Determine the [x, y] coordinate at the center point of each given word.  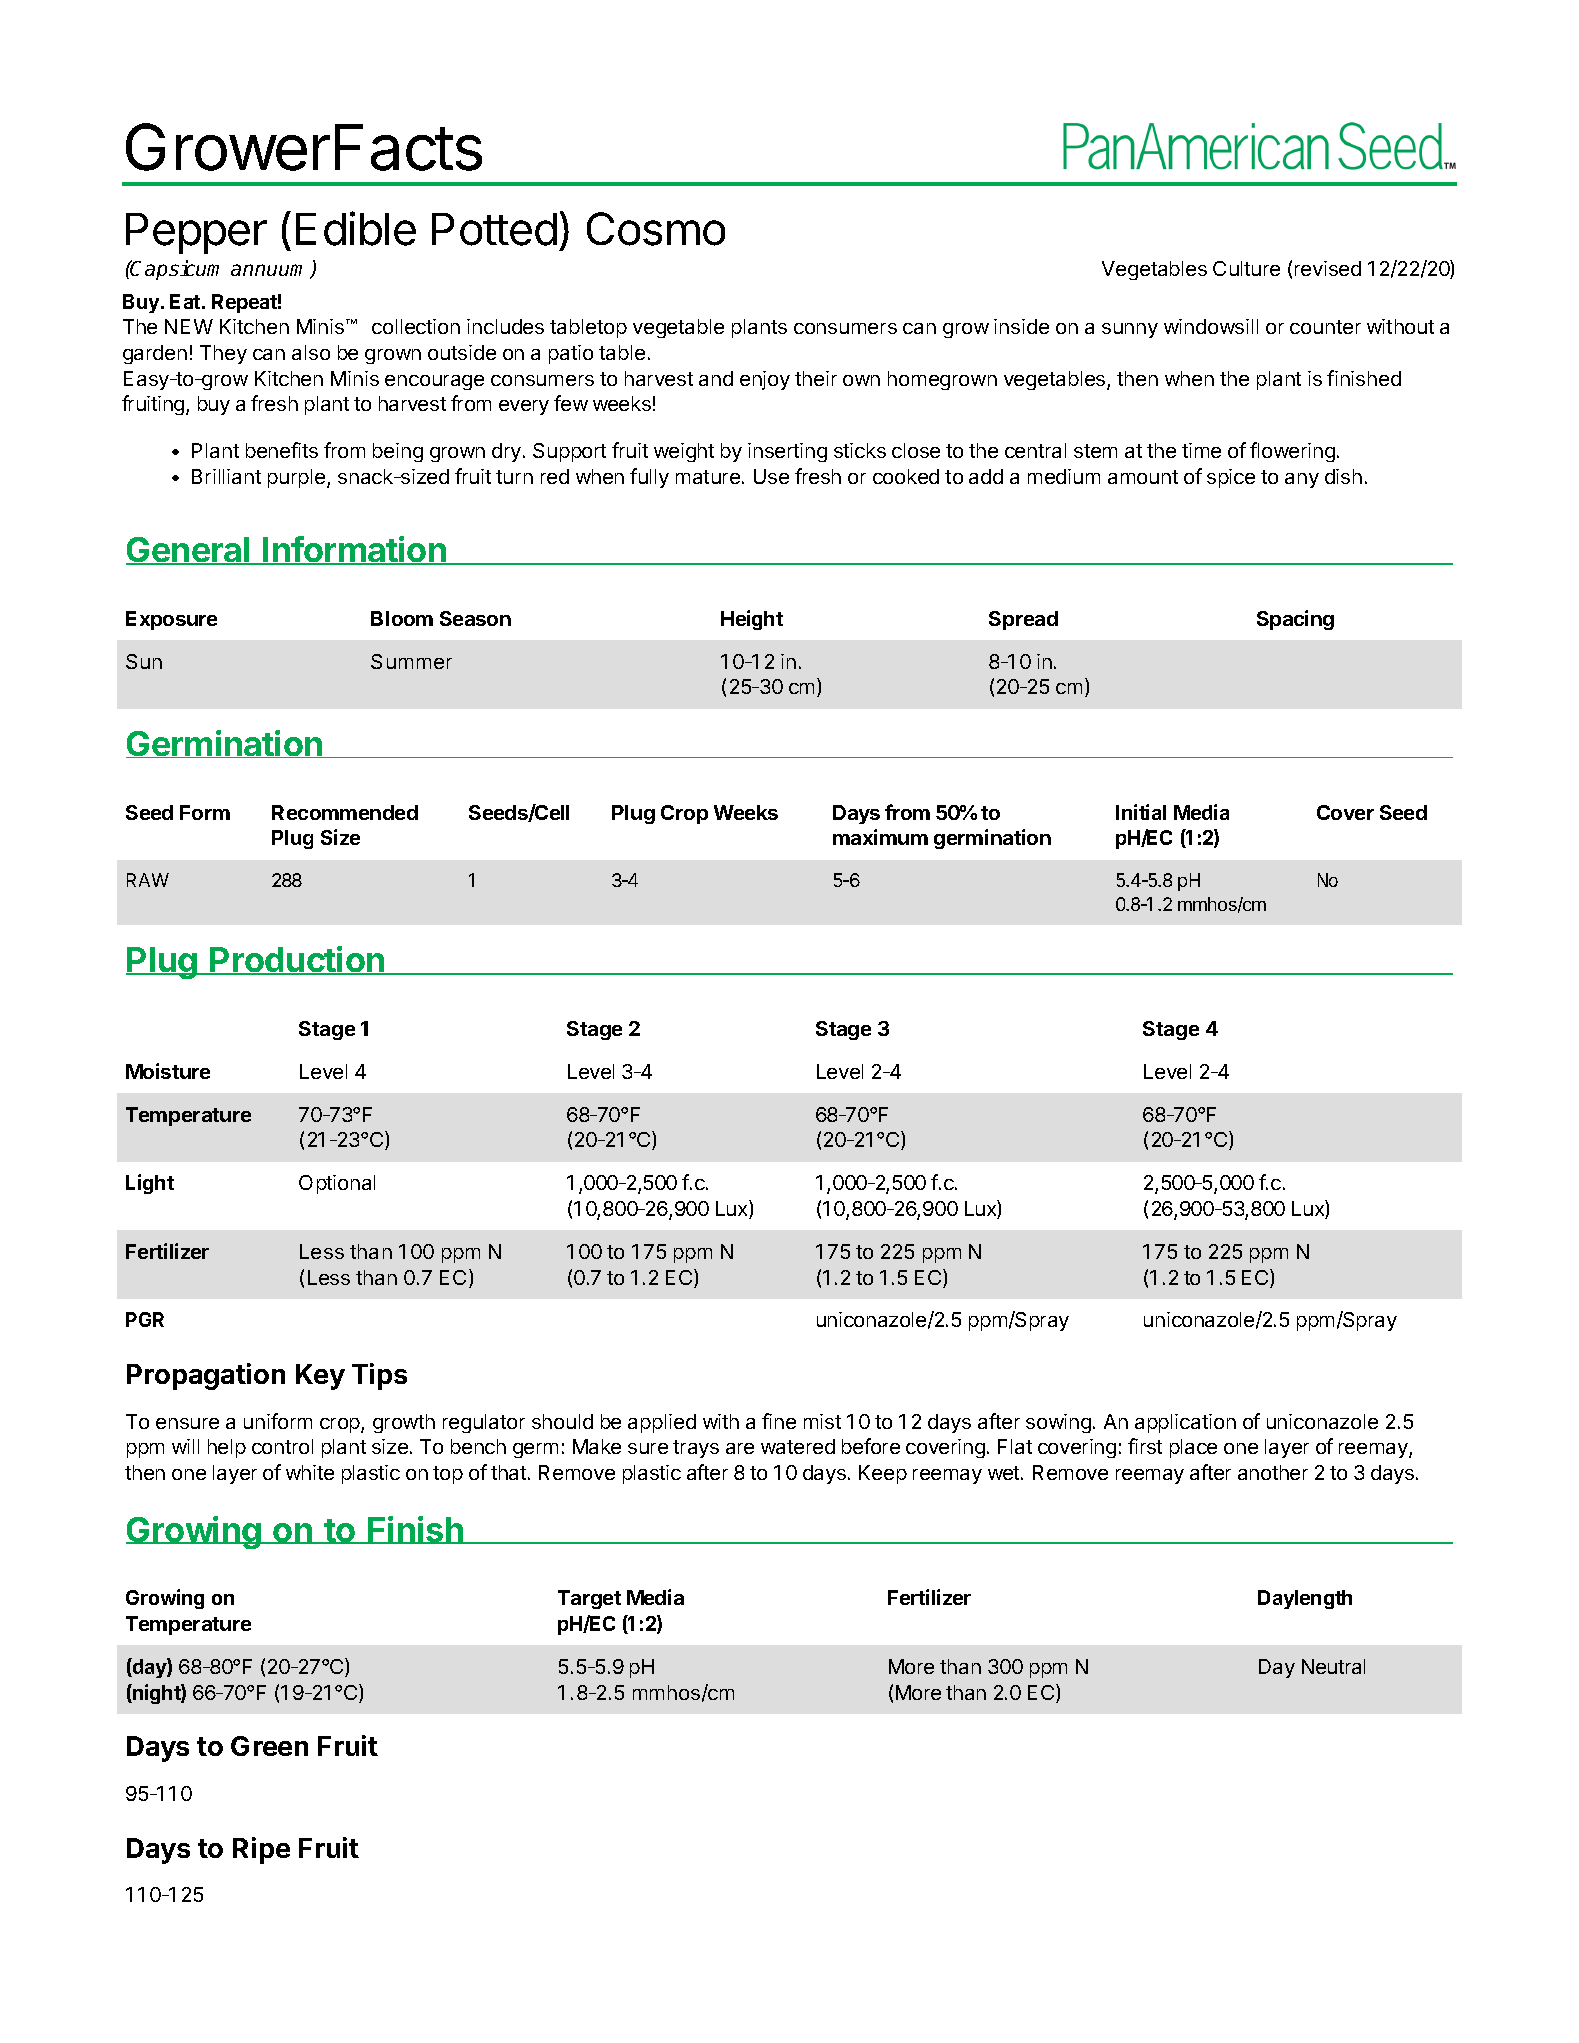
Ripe [261, 1850]
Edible [356, 228]
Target [589, 1599]
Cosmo [656, 229]
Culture [1246, 268]
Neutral [1333, 1666]
